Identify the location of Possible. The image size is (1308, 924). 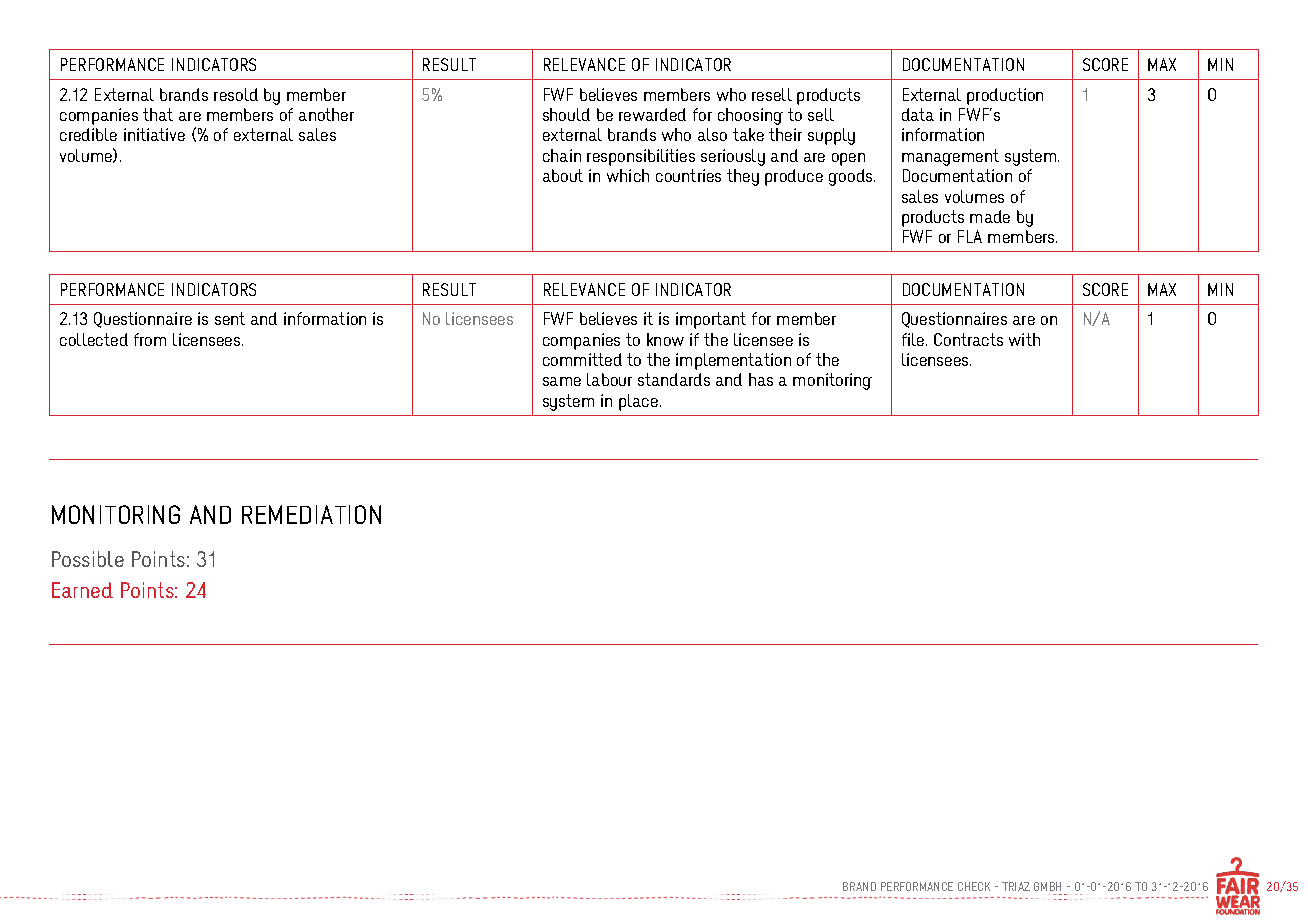
(88, 559).
